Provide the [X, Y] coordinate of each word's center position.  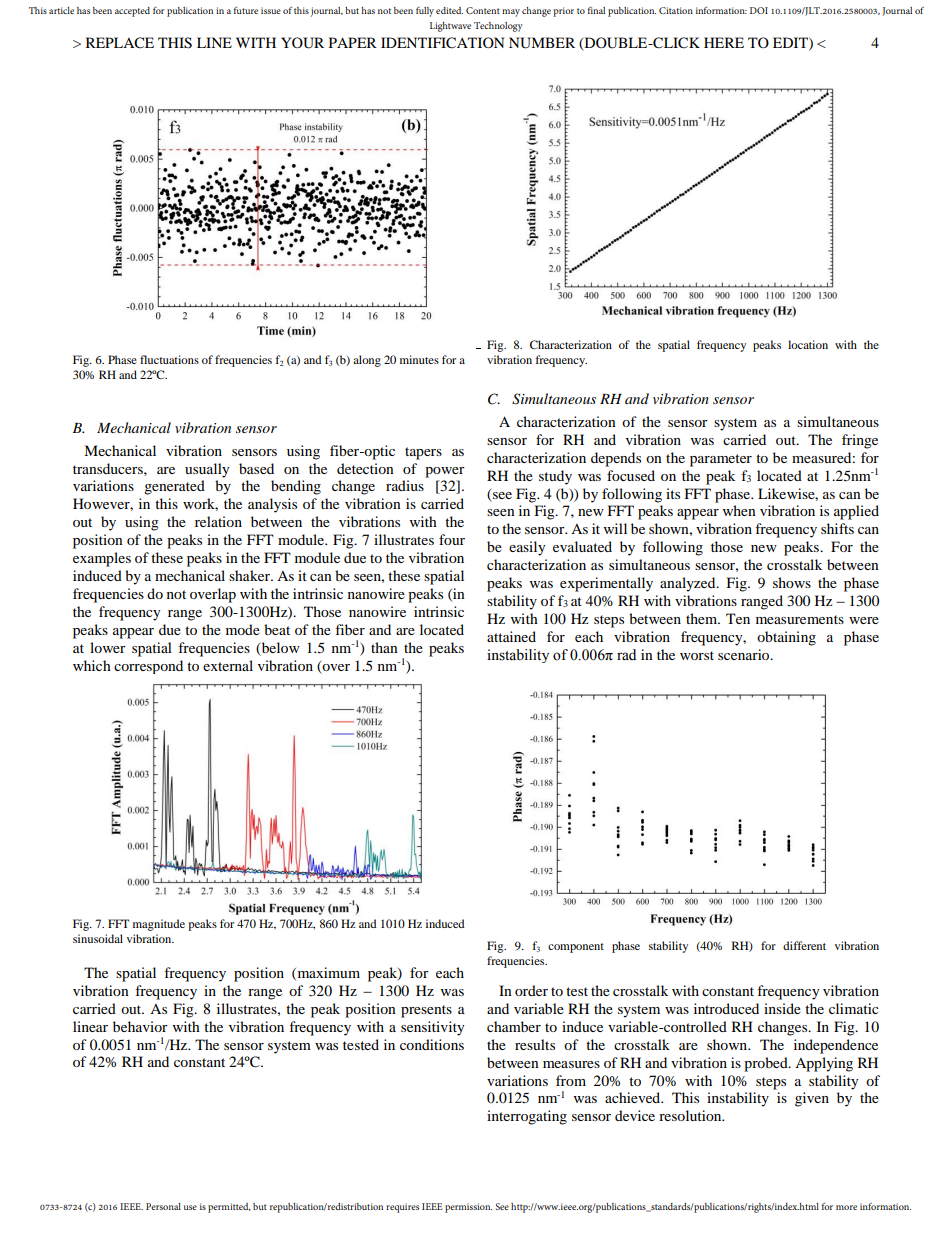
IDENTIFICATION [442, 43]
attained [511, 636]
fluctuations [169, 359]
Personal [163, 1206]
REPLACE [120, 43]
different [804, 945]
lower [108, 647]
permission [468, 1208]
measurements [800, 619]
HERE [724, 42]
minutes [419, 359]
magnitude [159, 925]
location [808, 344]
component [576, 948]
